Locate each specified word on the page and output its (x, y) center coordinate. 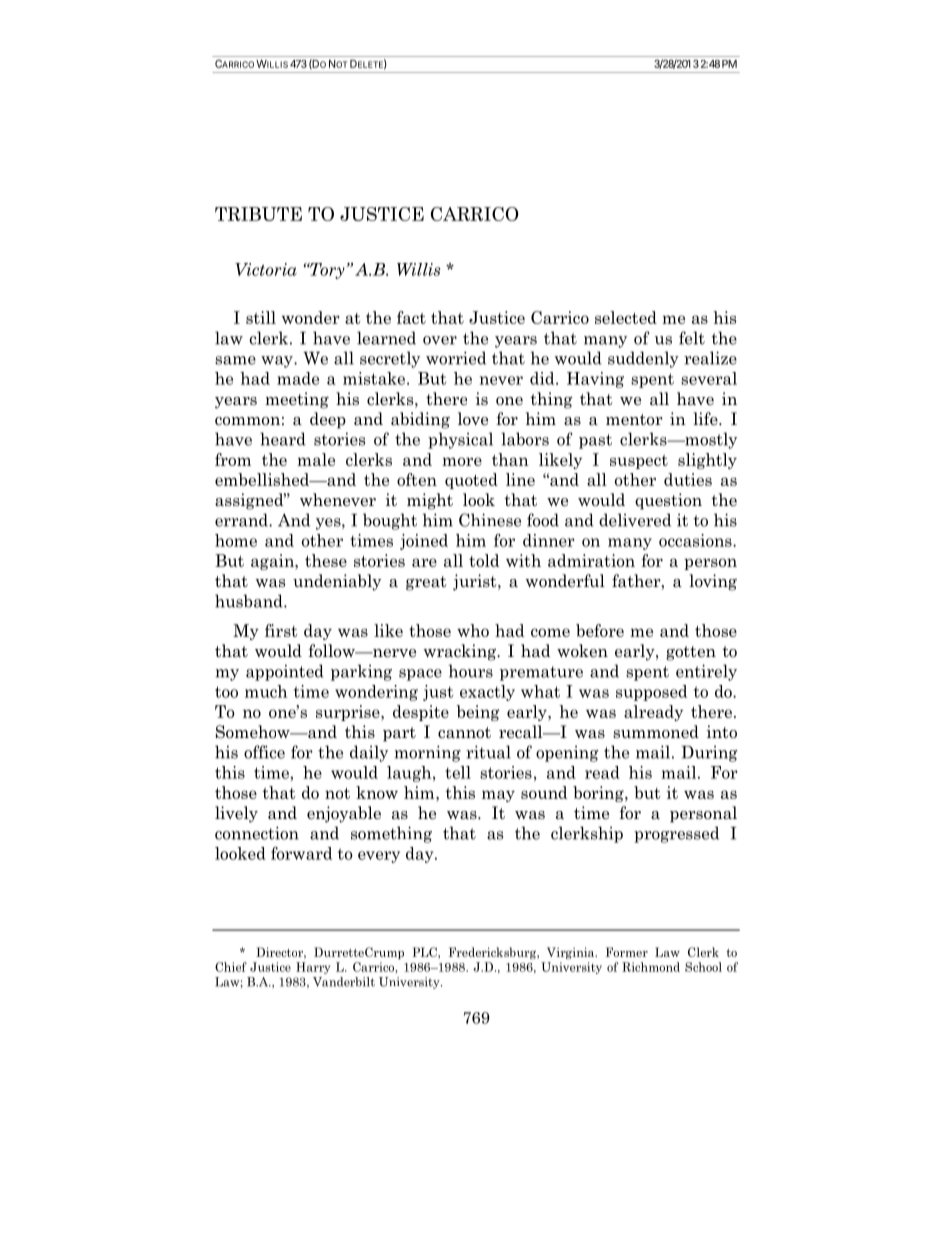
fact (411, 317)
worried (456, 358)
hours (471, 671)
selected (626, 317)
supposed (651, 693)
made (298, 378)
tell (458, 772)
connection (257, 833)
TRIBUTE (258, 214)
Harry (313, 968)
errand (242, 520)
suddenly (643, 359)
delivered (635, 520)
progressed (676, 834)
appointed (285, 672)
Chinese (490, 520)
